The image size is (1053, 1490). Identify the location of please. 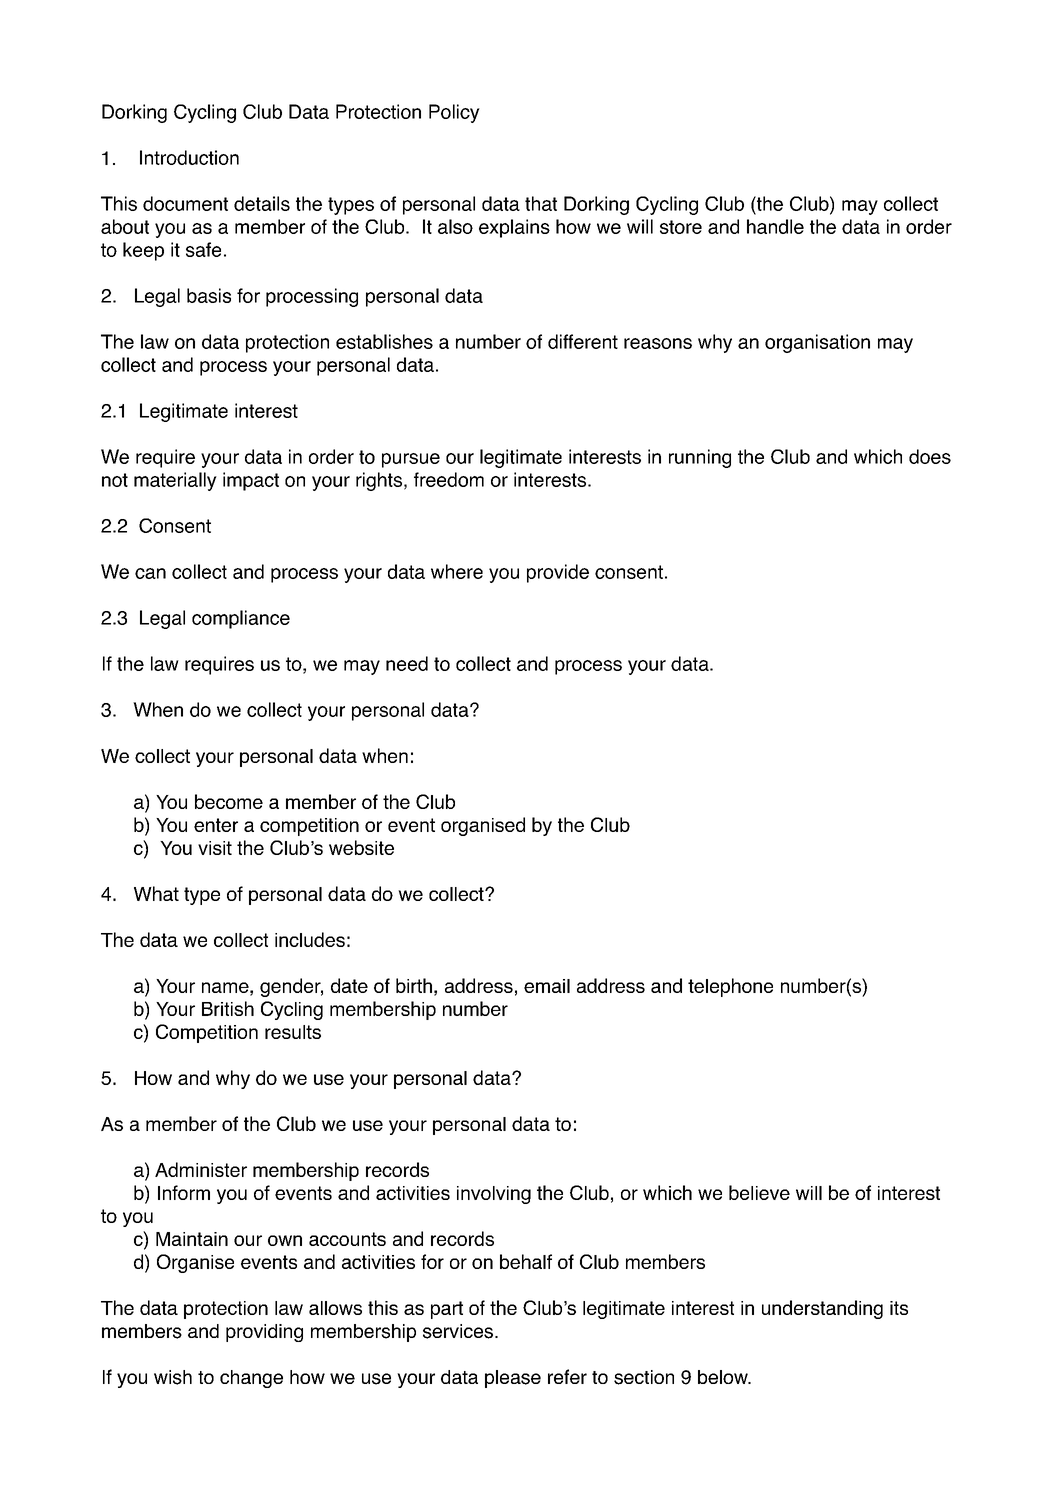
(513, 1379).
